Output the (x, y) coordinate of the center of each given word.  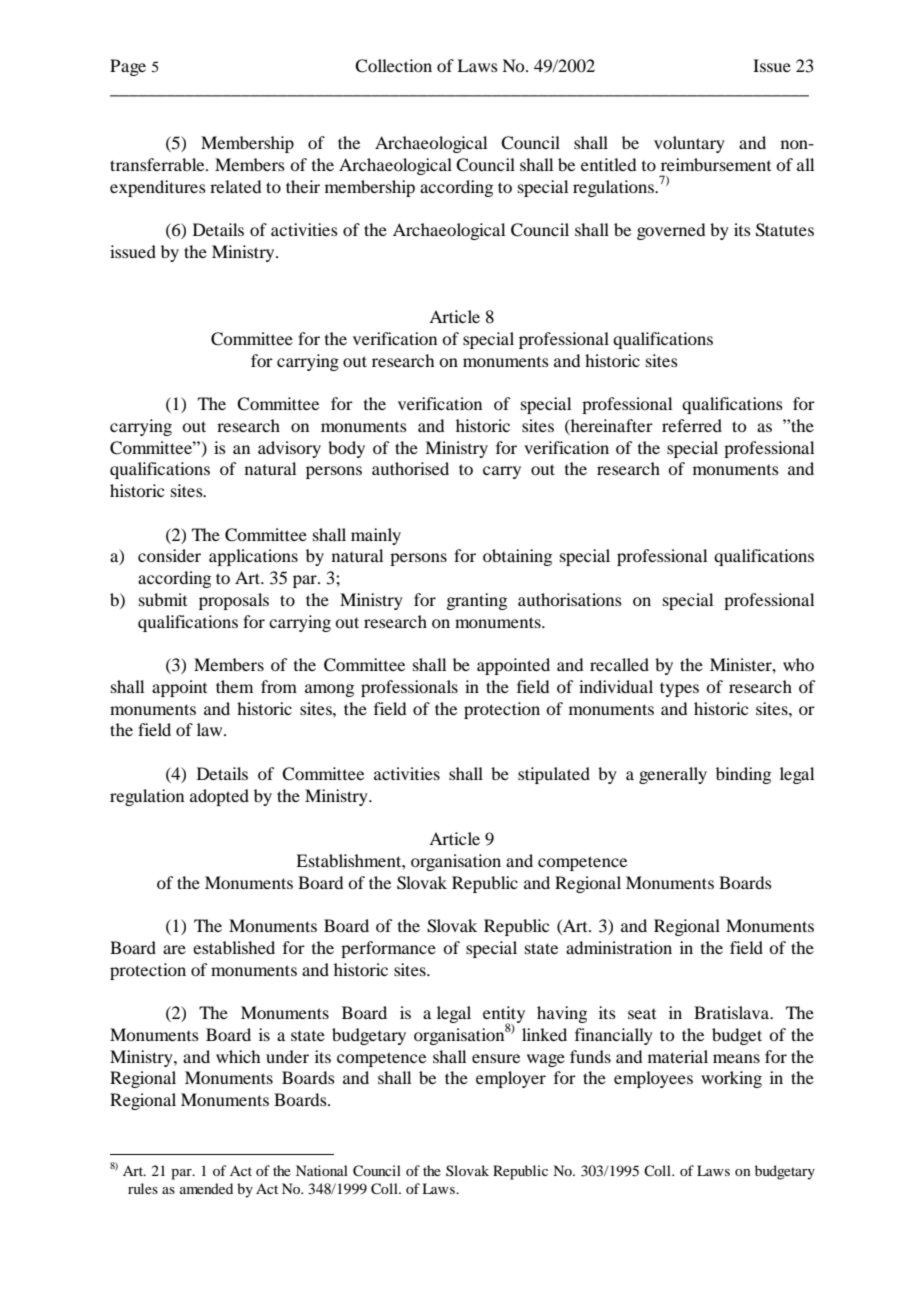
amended (206, 1188)
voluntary (689, 144)
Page (128, 67)
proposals (234, 601)
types (679, 689)
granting (476, 601)
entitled (608, 164)
